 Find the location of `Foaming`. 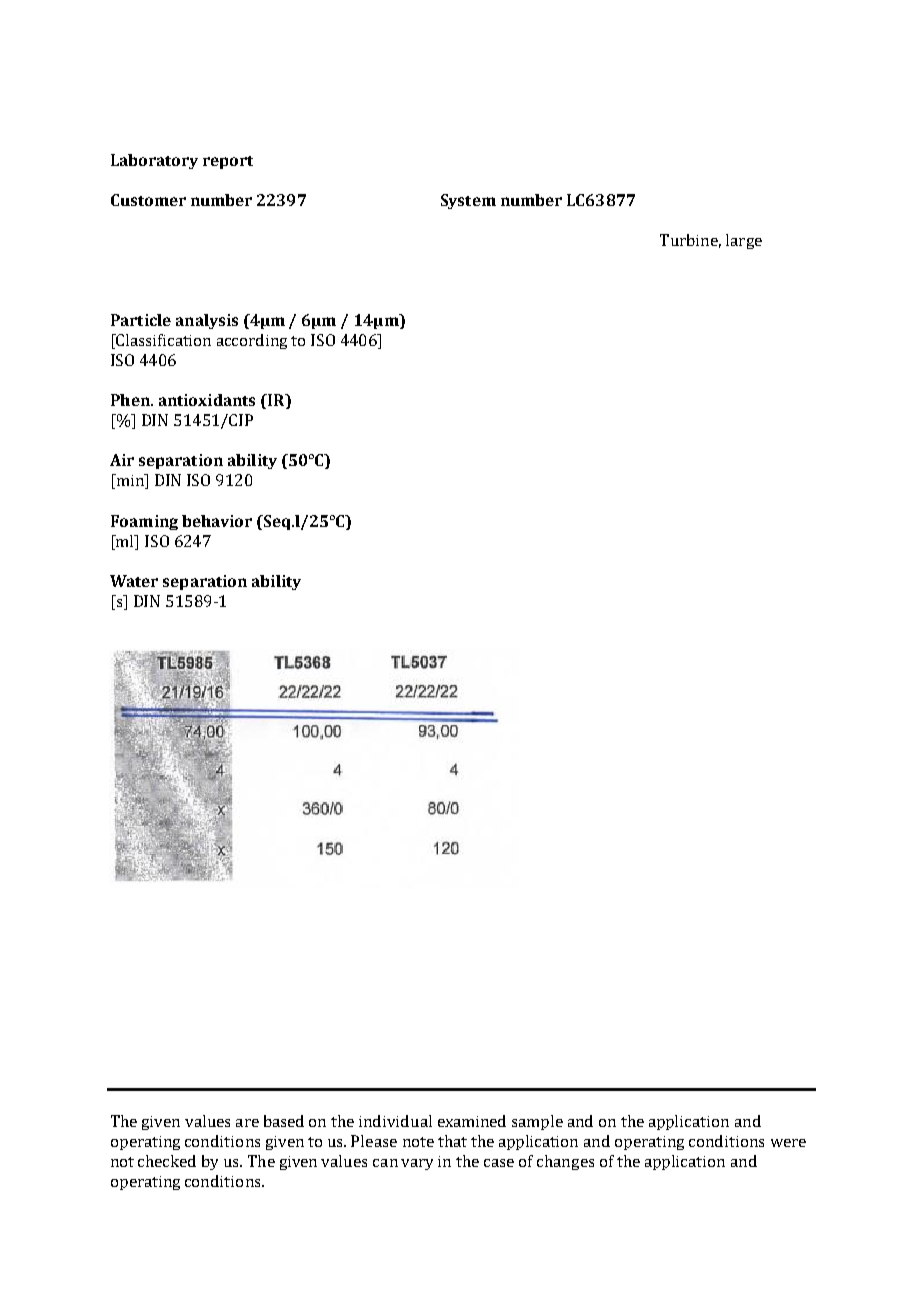

Foaming is located at coordinates (144, 522).
